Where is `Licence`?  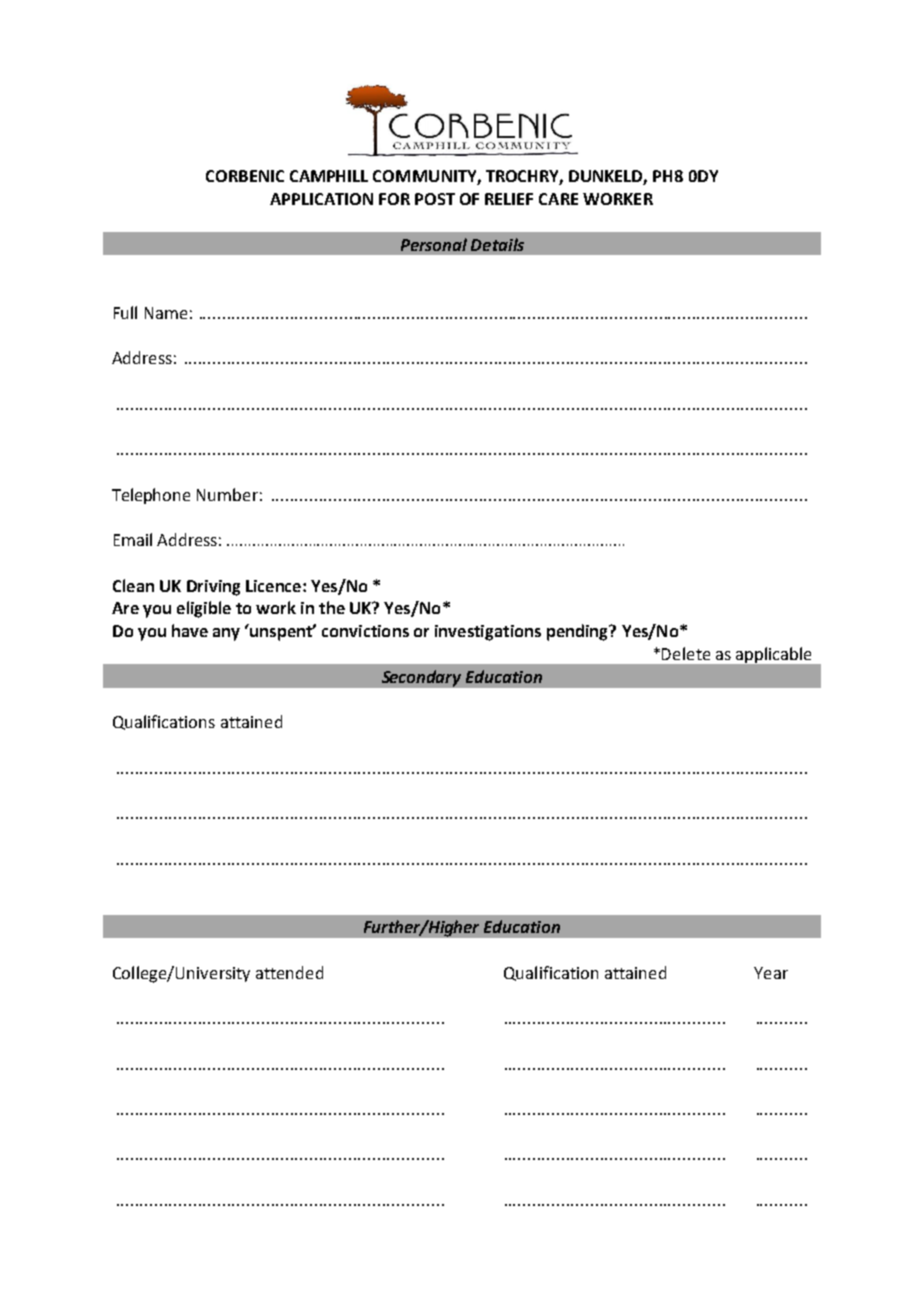 Licence is located at coordinates (275, 586).
